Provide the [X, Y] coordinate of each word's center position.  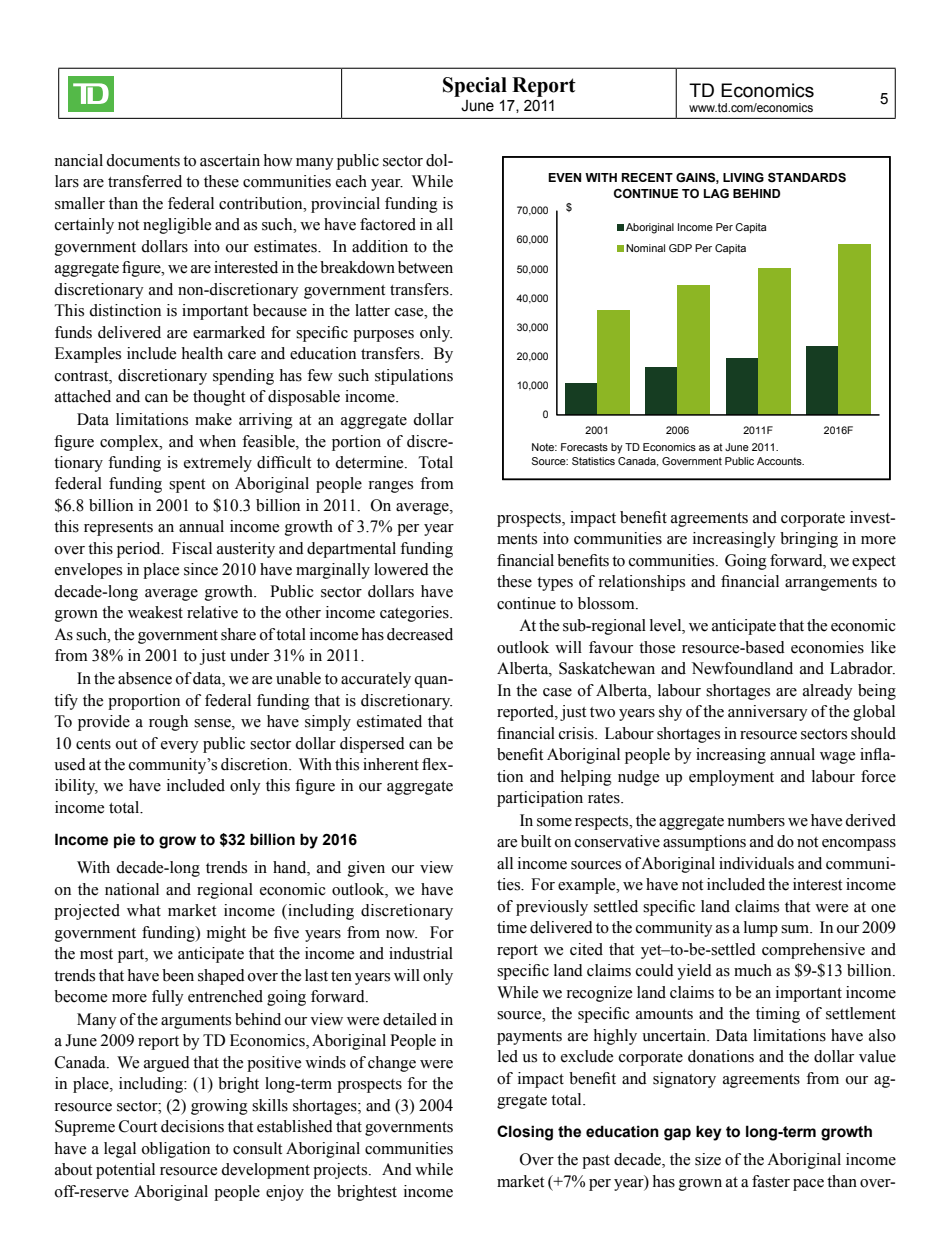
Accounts [780, 461]
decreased [420, 634]
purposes [383, 336]
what [144, 910]
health [202, 353]
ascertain [230, 160]
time [512, 927]
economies [827, 647]
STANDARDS [807, 178]
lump [761, 929]
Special [475, 87]
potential [125, 1171]
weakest [155, 612]
